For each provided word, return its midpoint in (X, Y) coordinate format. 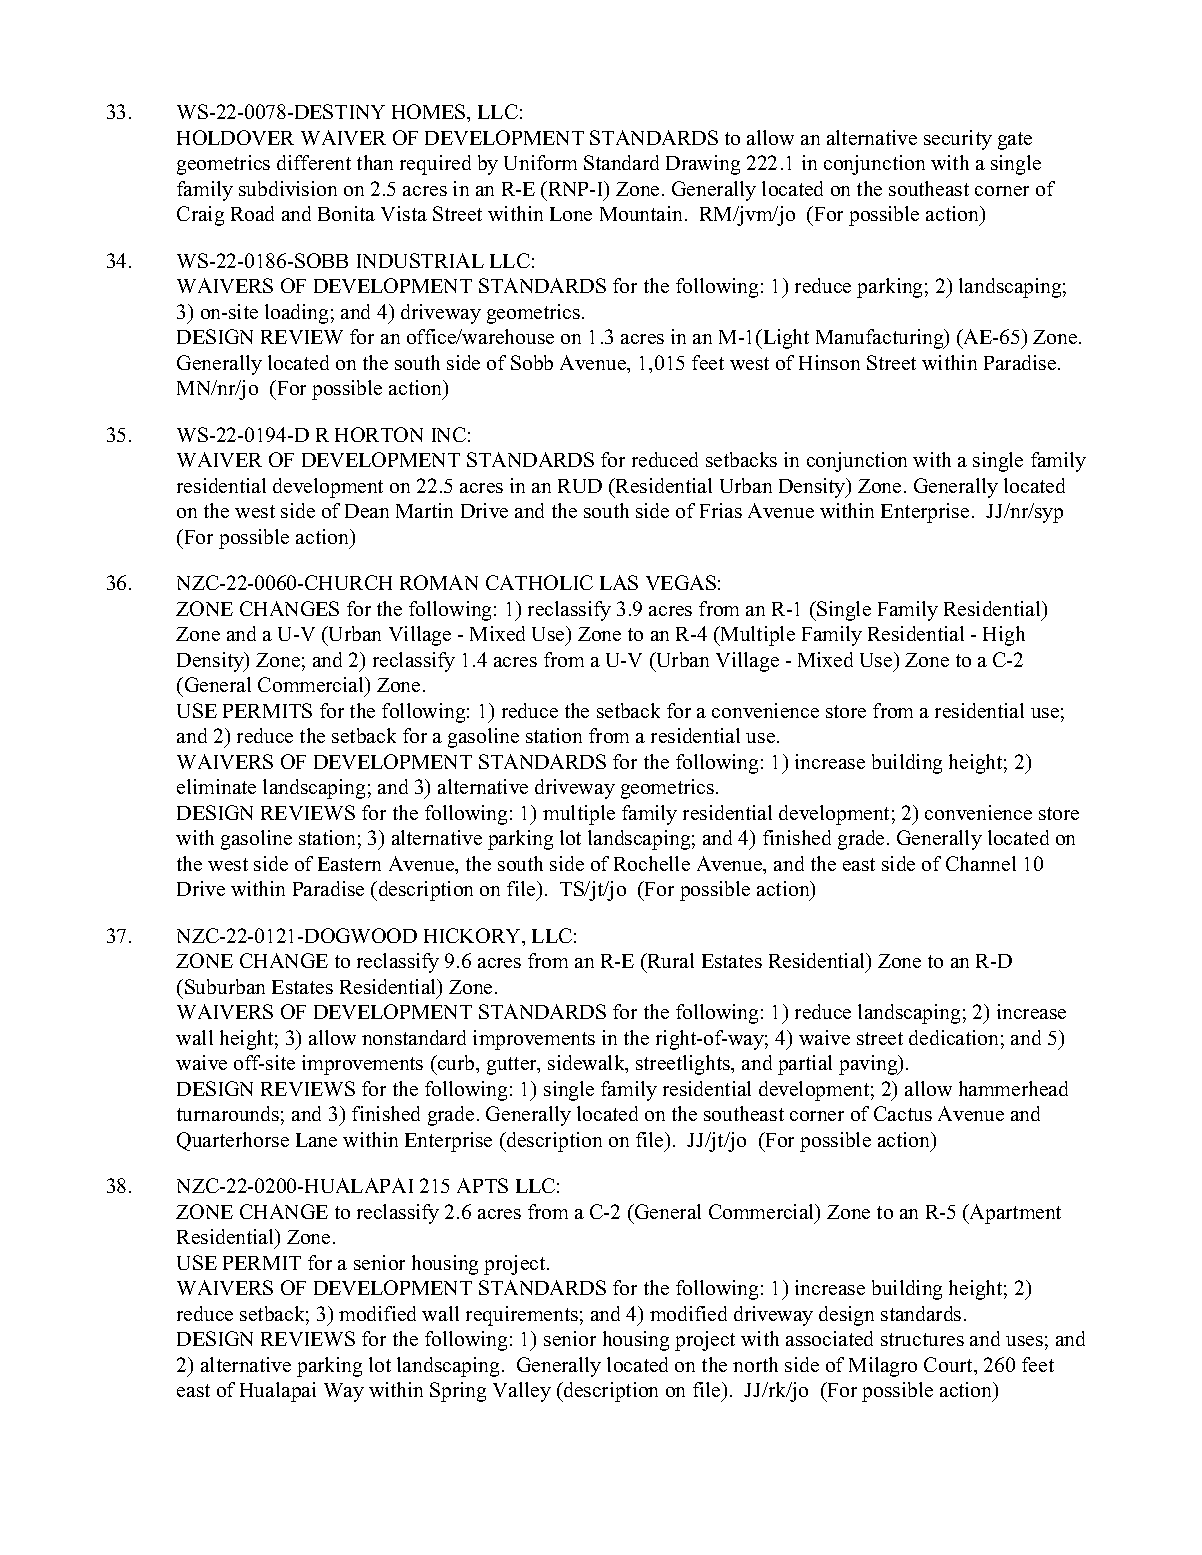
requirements (522, 1316)
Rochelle (652, 863)
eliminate (216, 786)
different (314, 162)
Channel (981, 863)
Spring (458, 1392)
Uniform (540, 162)
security (958, 140)
